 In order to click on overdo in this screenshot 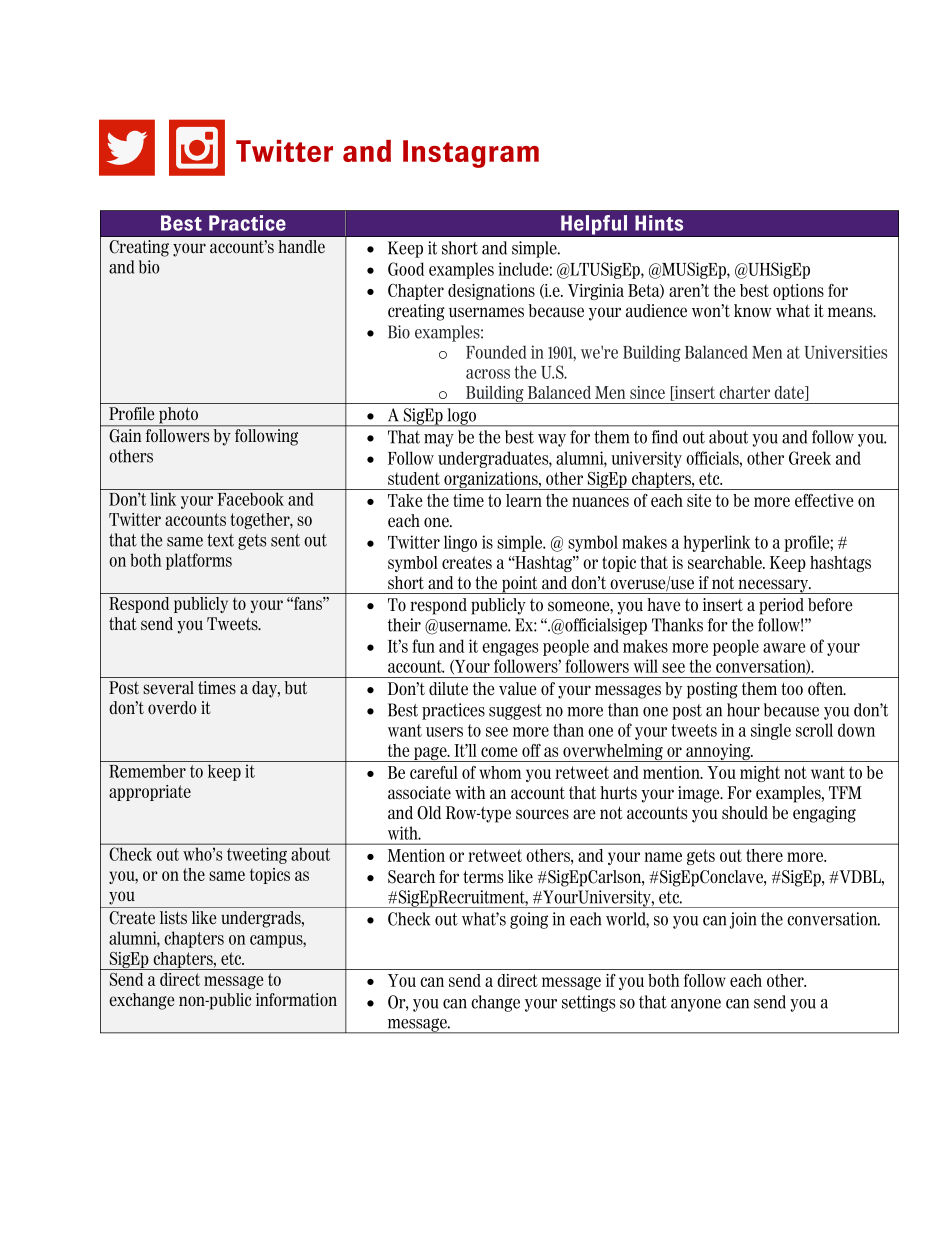, I will do `click(172, 707)`.
